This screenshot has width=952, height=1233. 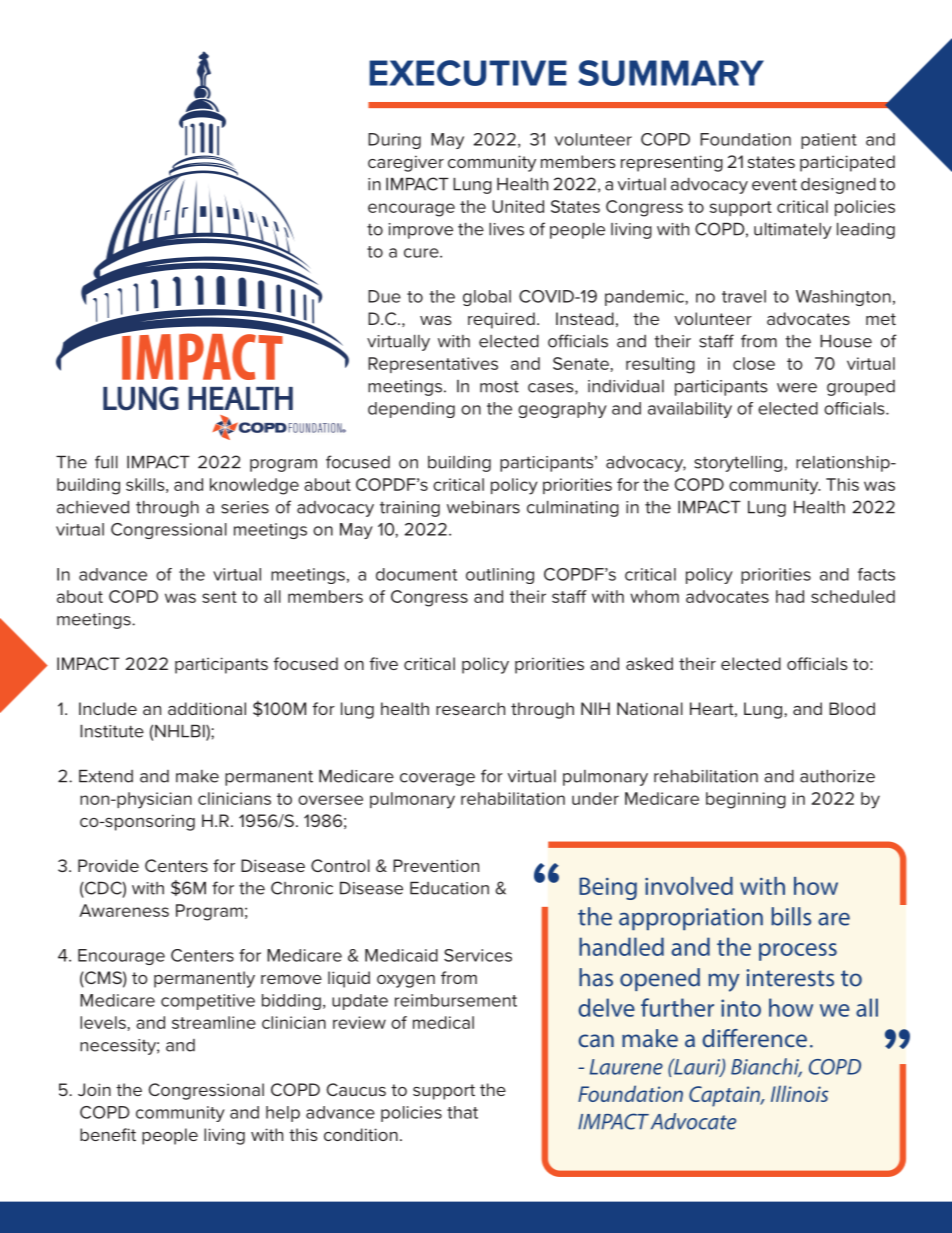 I want to click on most, so click(x=499, y=386).
